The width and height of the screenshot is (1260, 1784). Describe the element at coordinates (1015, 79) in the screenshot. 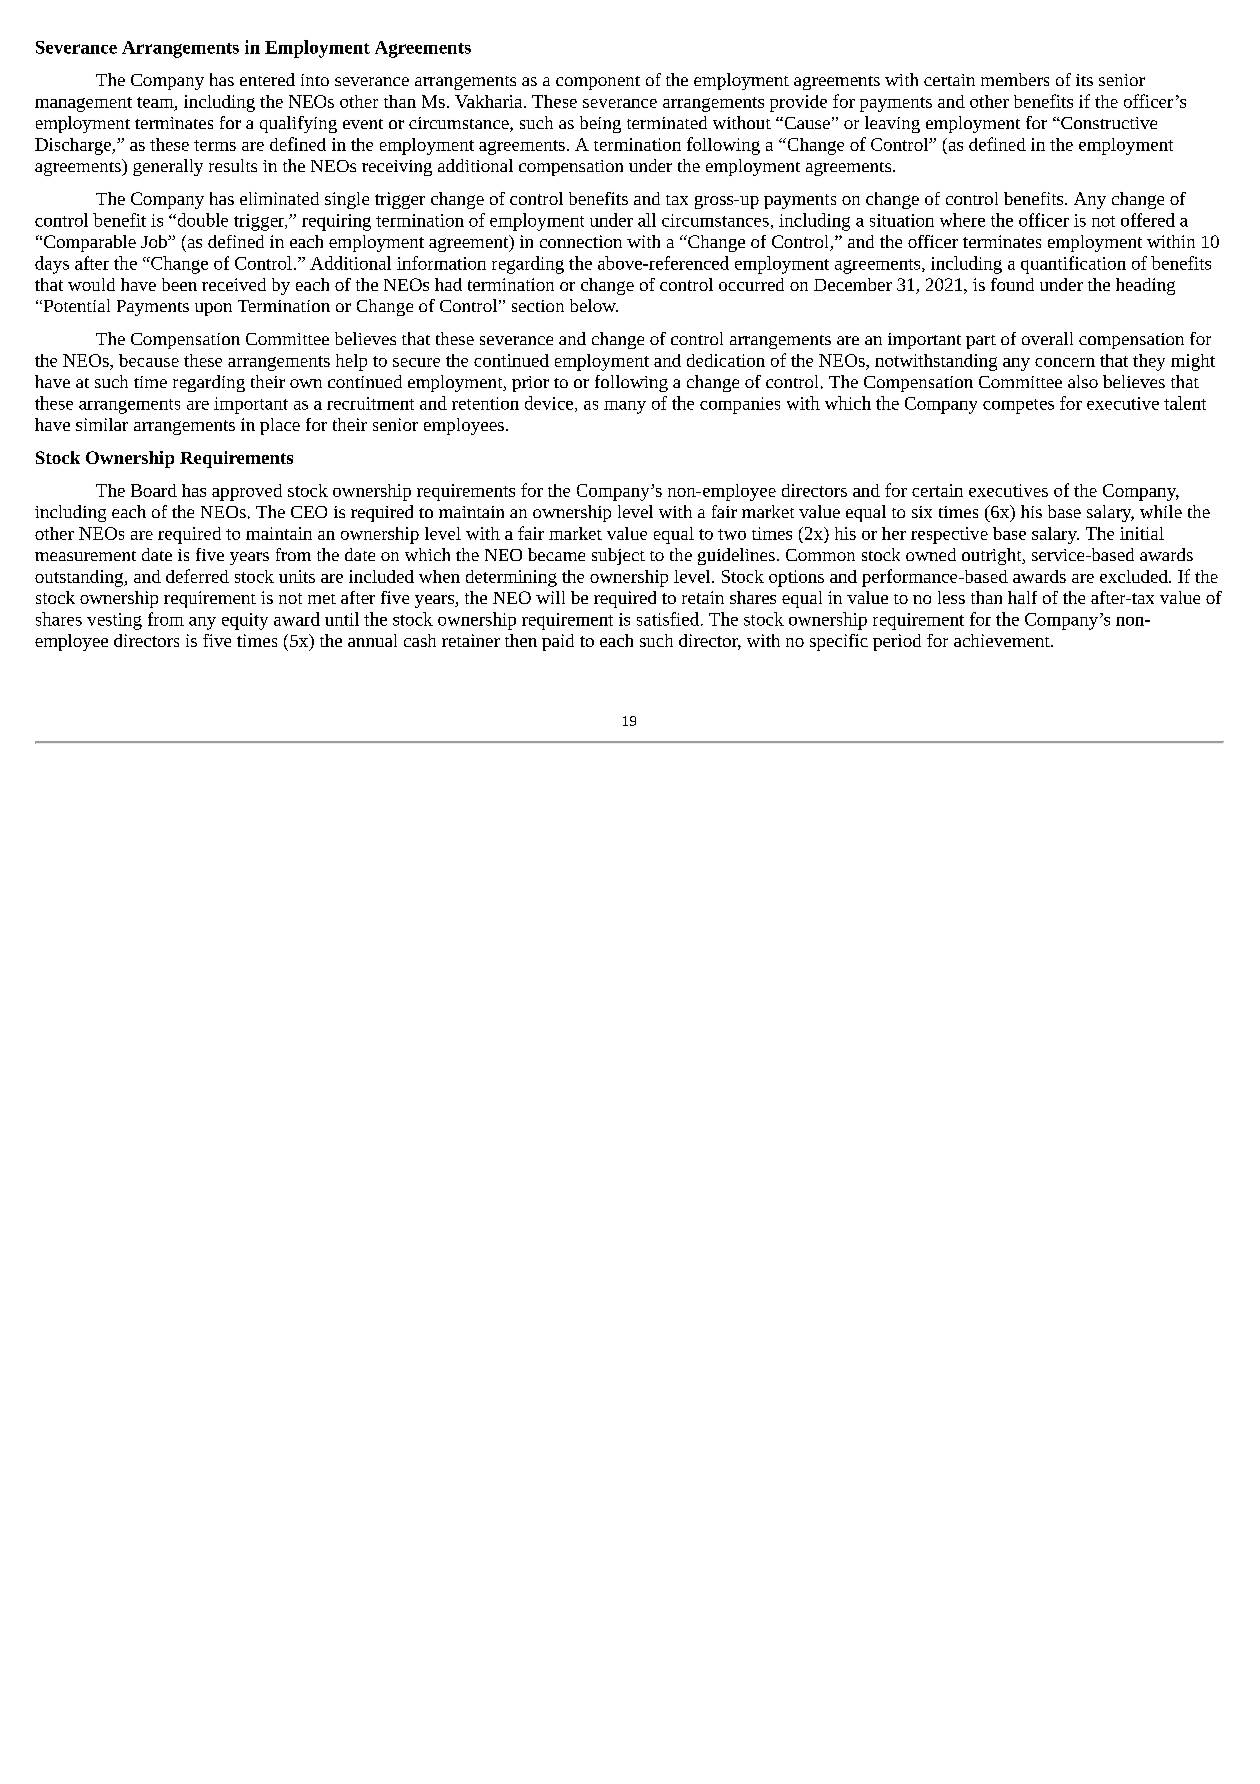

I see `members` at that location.
